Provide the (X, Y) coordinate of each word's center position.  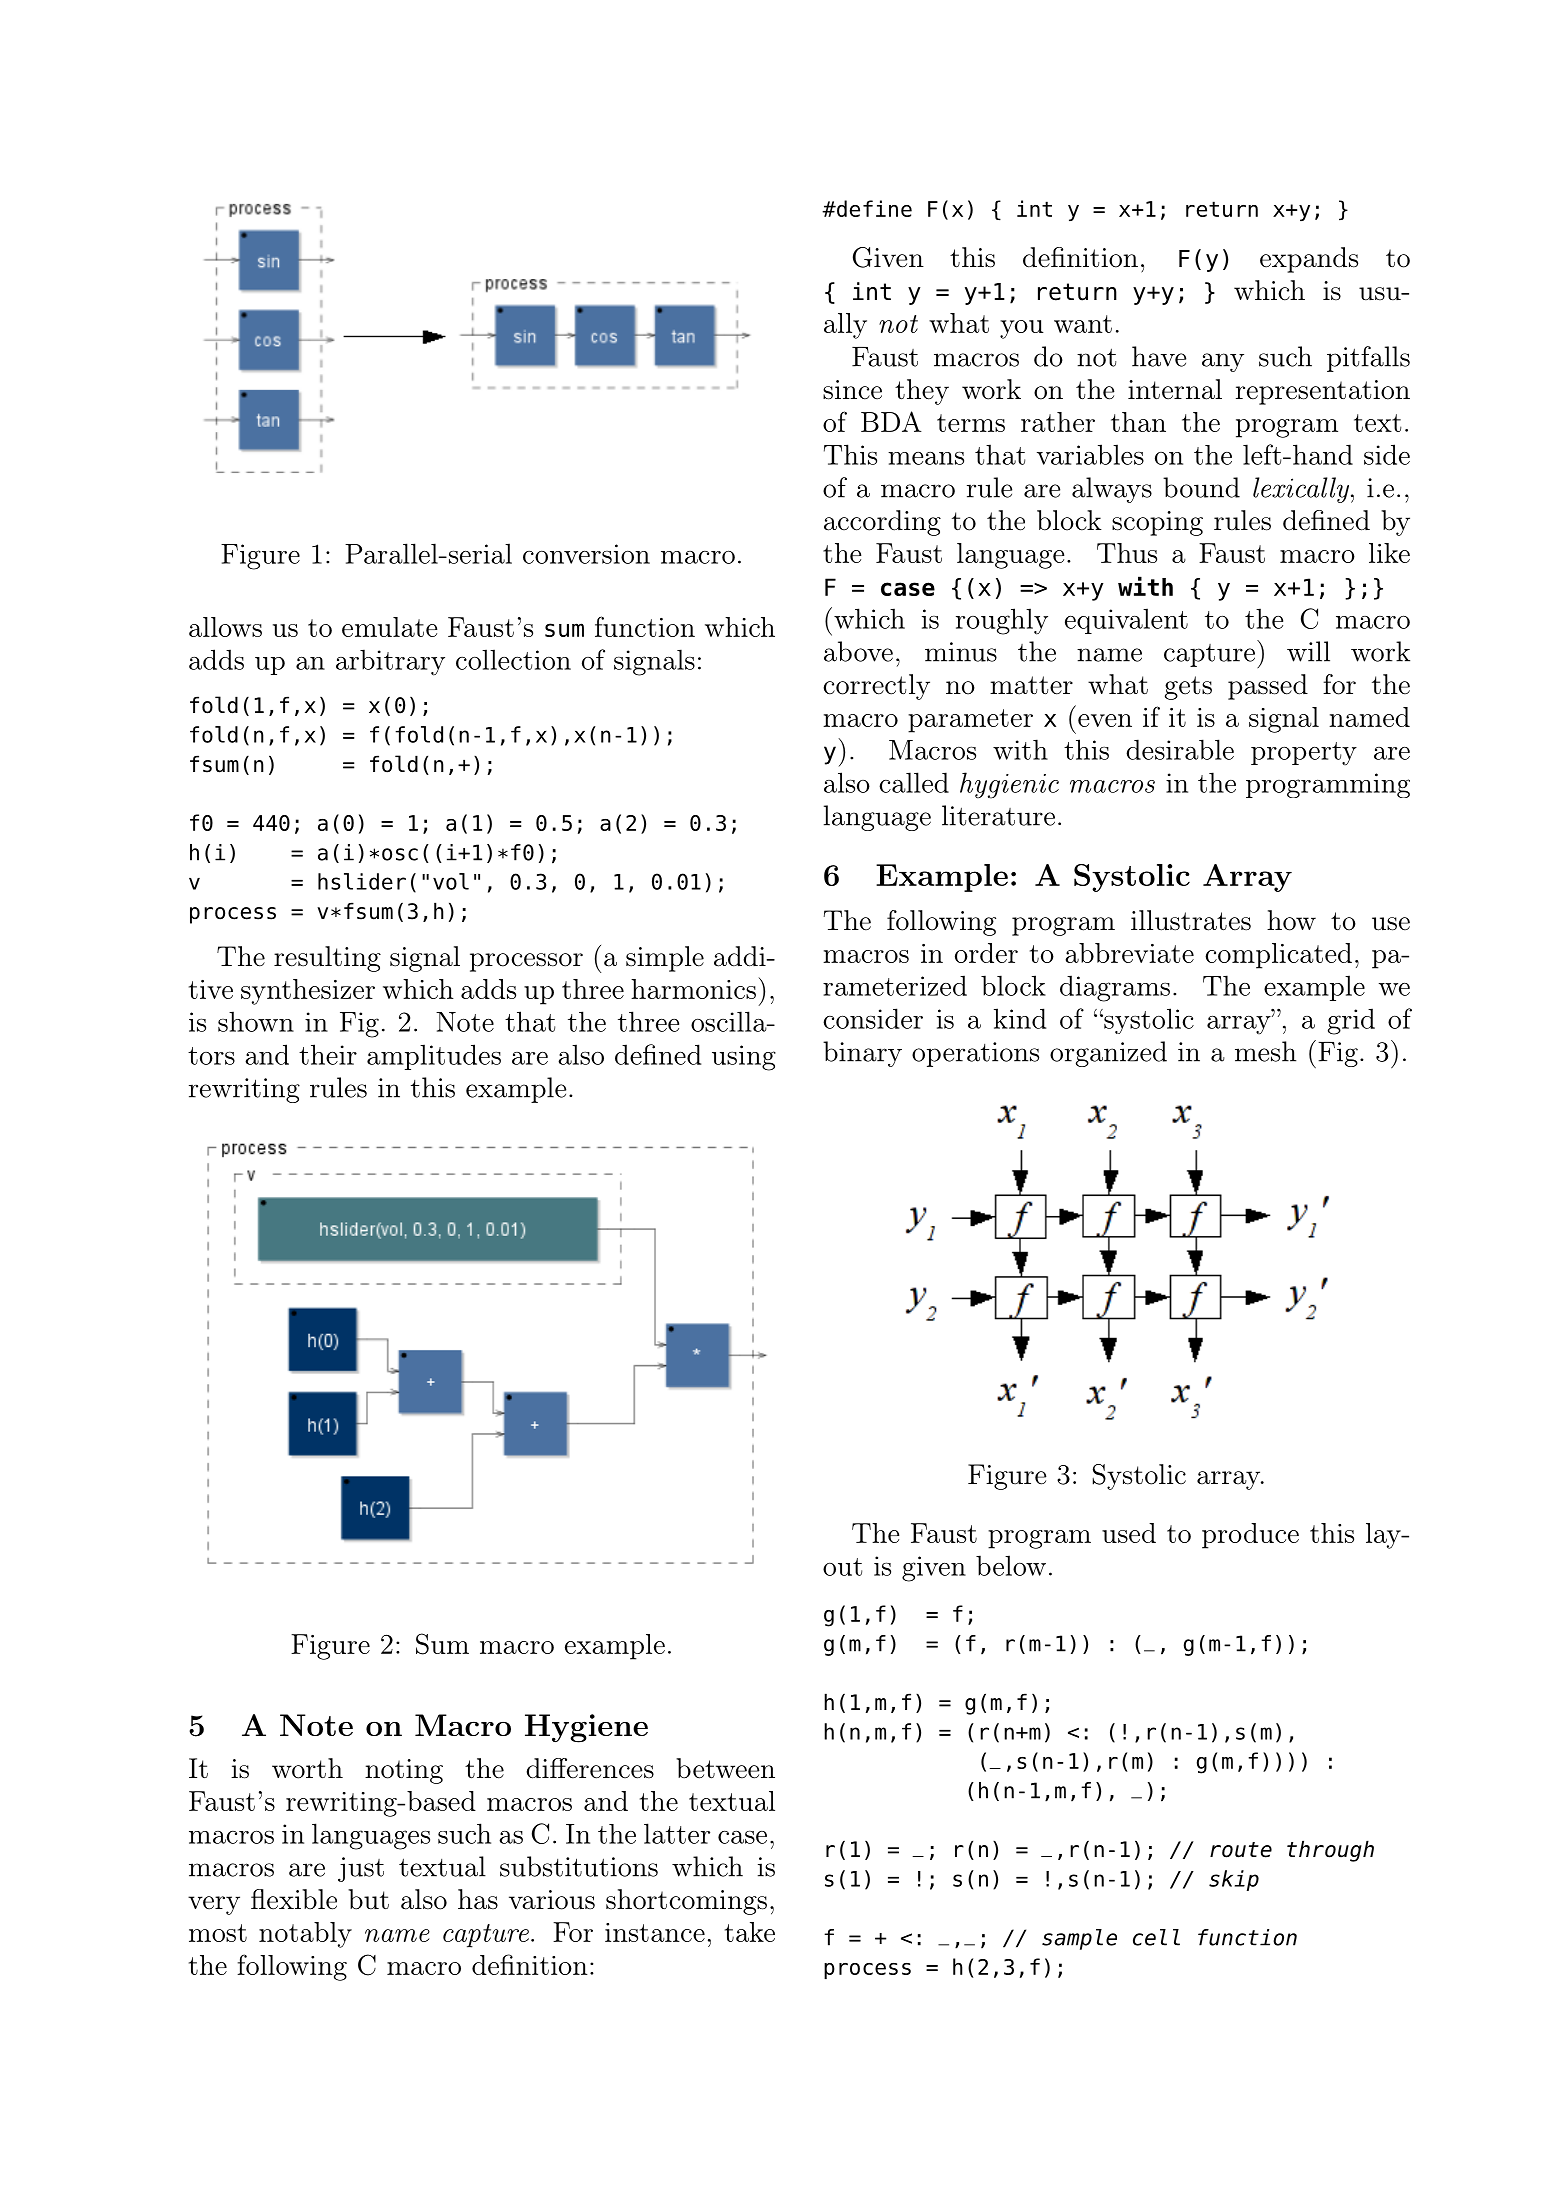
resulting (327, 959)
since (852, 390)
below (1011, 1565)
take (750, 1932)
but (368, 1899)
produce (1250, 1536)
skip (1234, 1880)
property (1304, 753)
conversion (586, 554)
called (914, 782)
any (1223, 362)
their (328, 1054)
